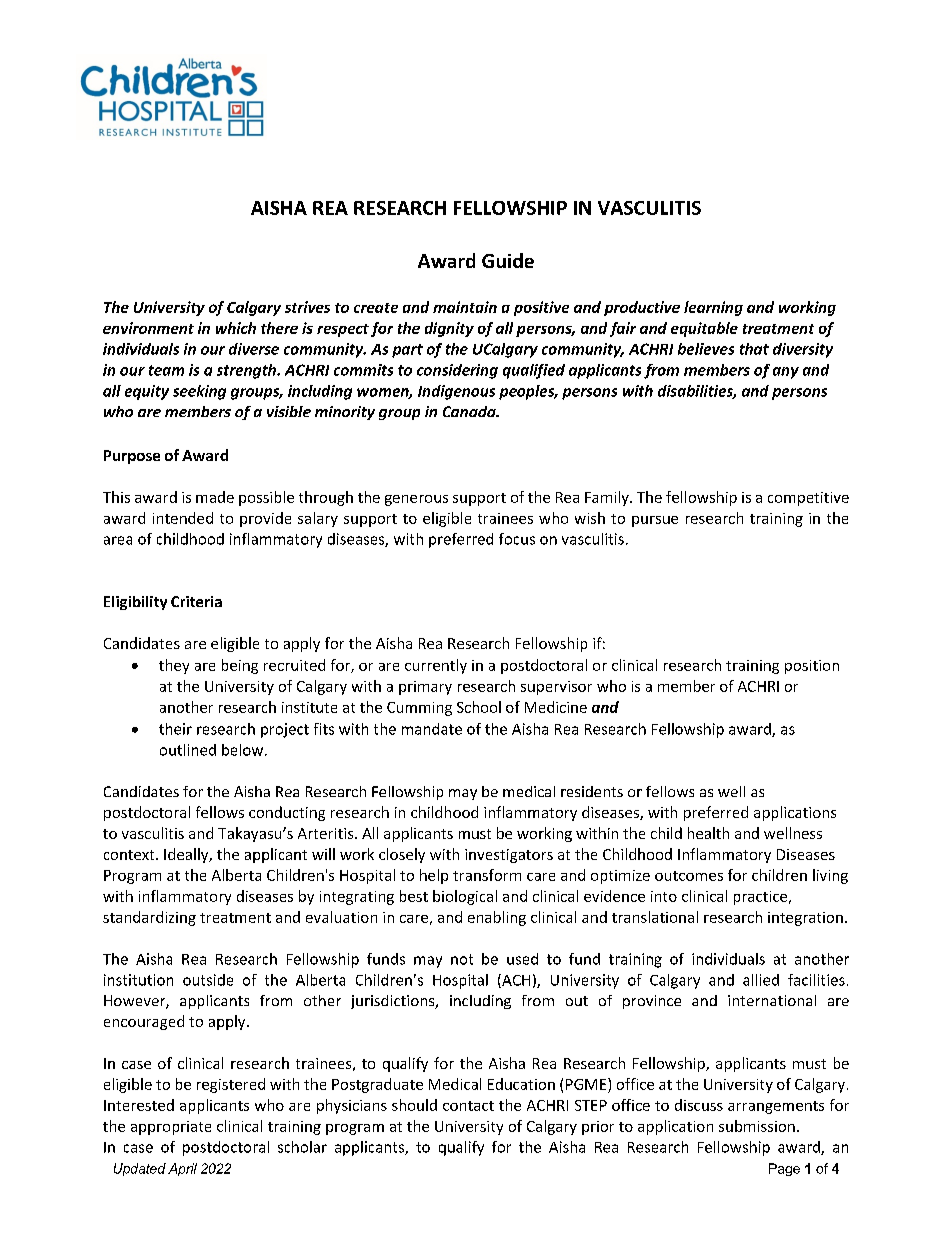 The image size is (952, 1233). I want to click on School, so click(479, 707).
